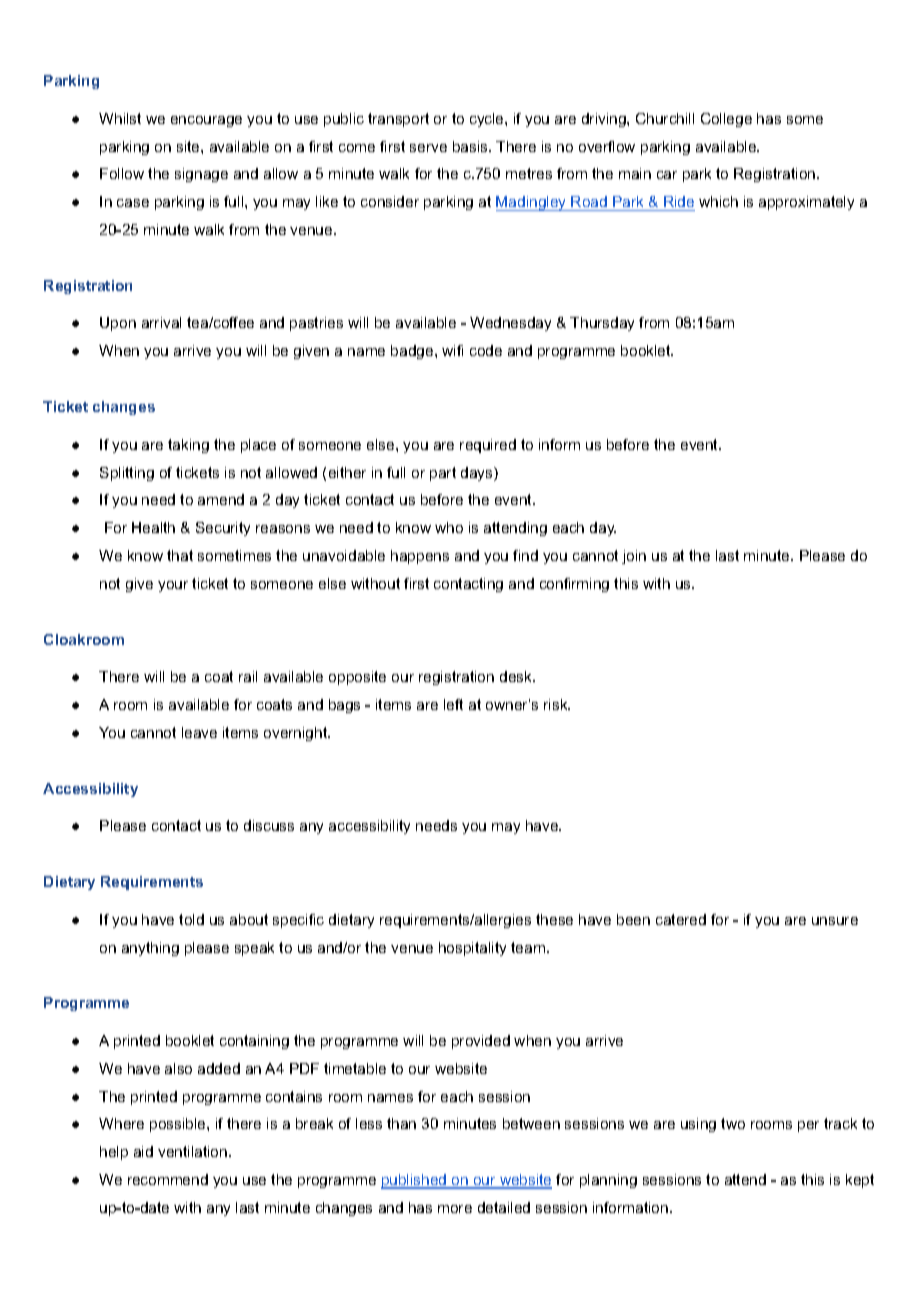  Describe the element at coordinates (517, 676) in the page. I see `desk` at that location.
